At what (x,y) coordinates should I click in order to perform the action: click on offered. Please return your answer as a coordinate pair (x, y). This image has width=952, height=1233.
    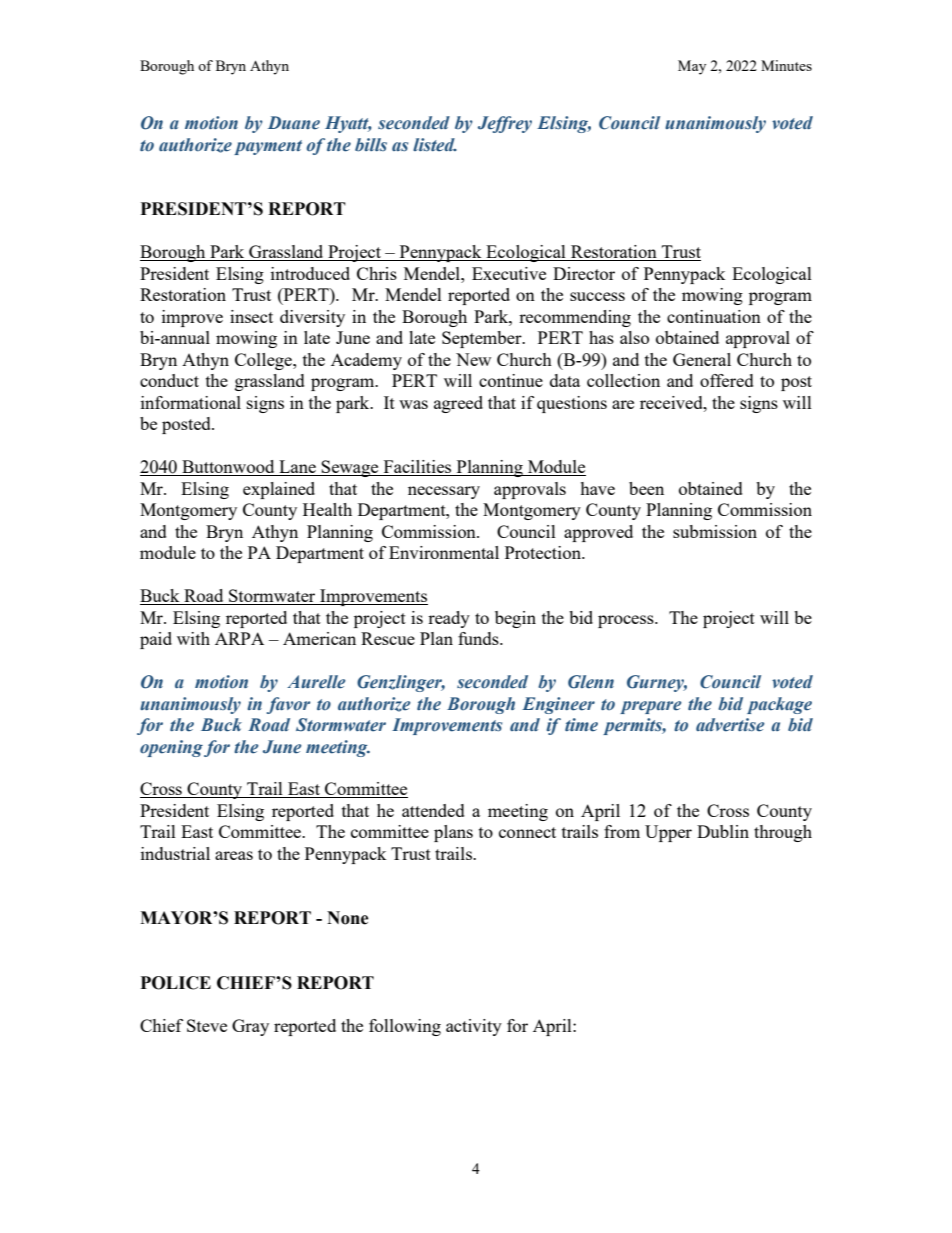
    Looking at the image, I should click on (727, 380).
